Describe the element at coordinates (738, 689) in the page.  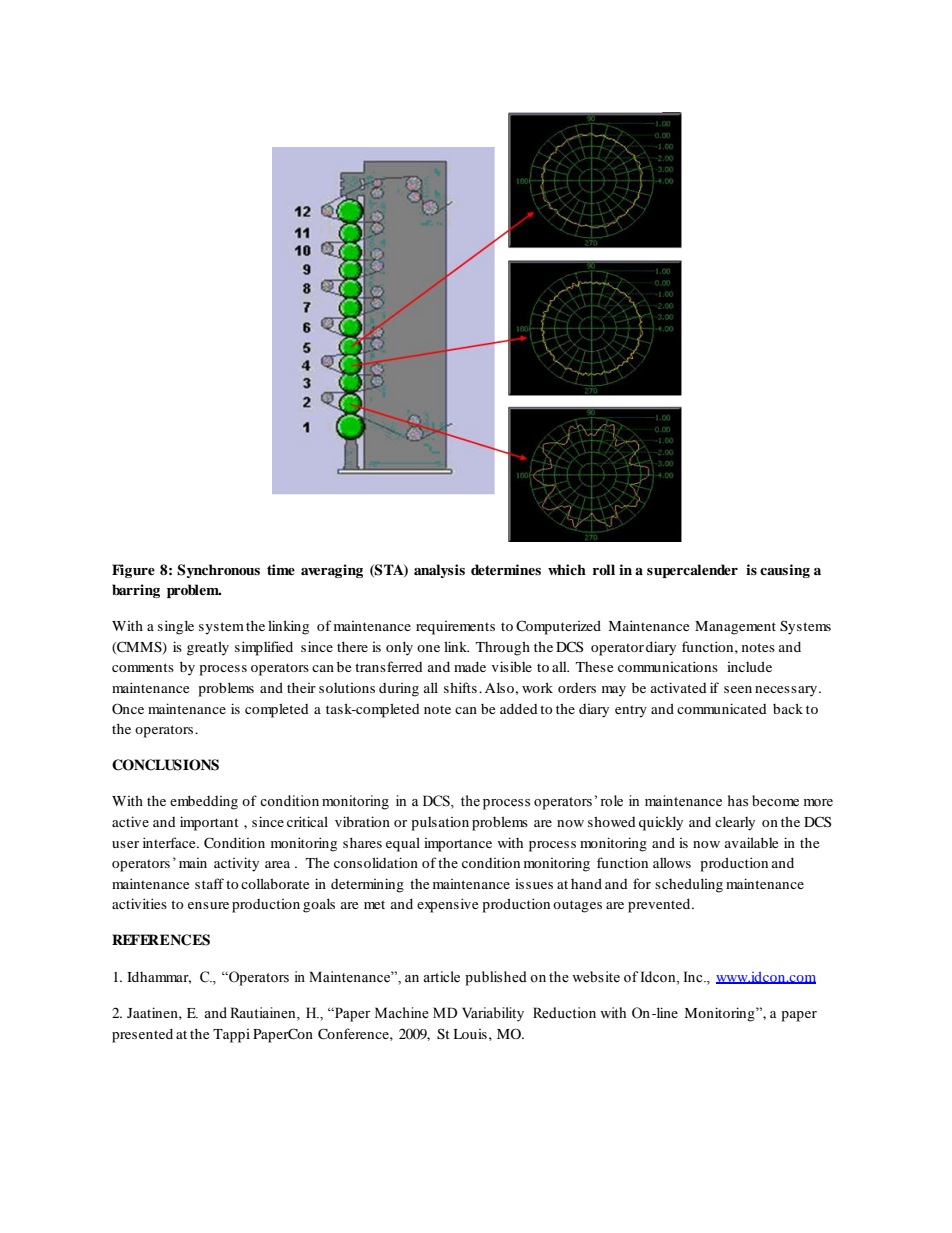
I see `seen` at that location.
